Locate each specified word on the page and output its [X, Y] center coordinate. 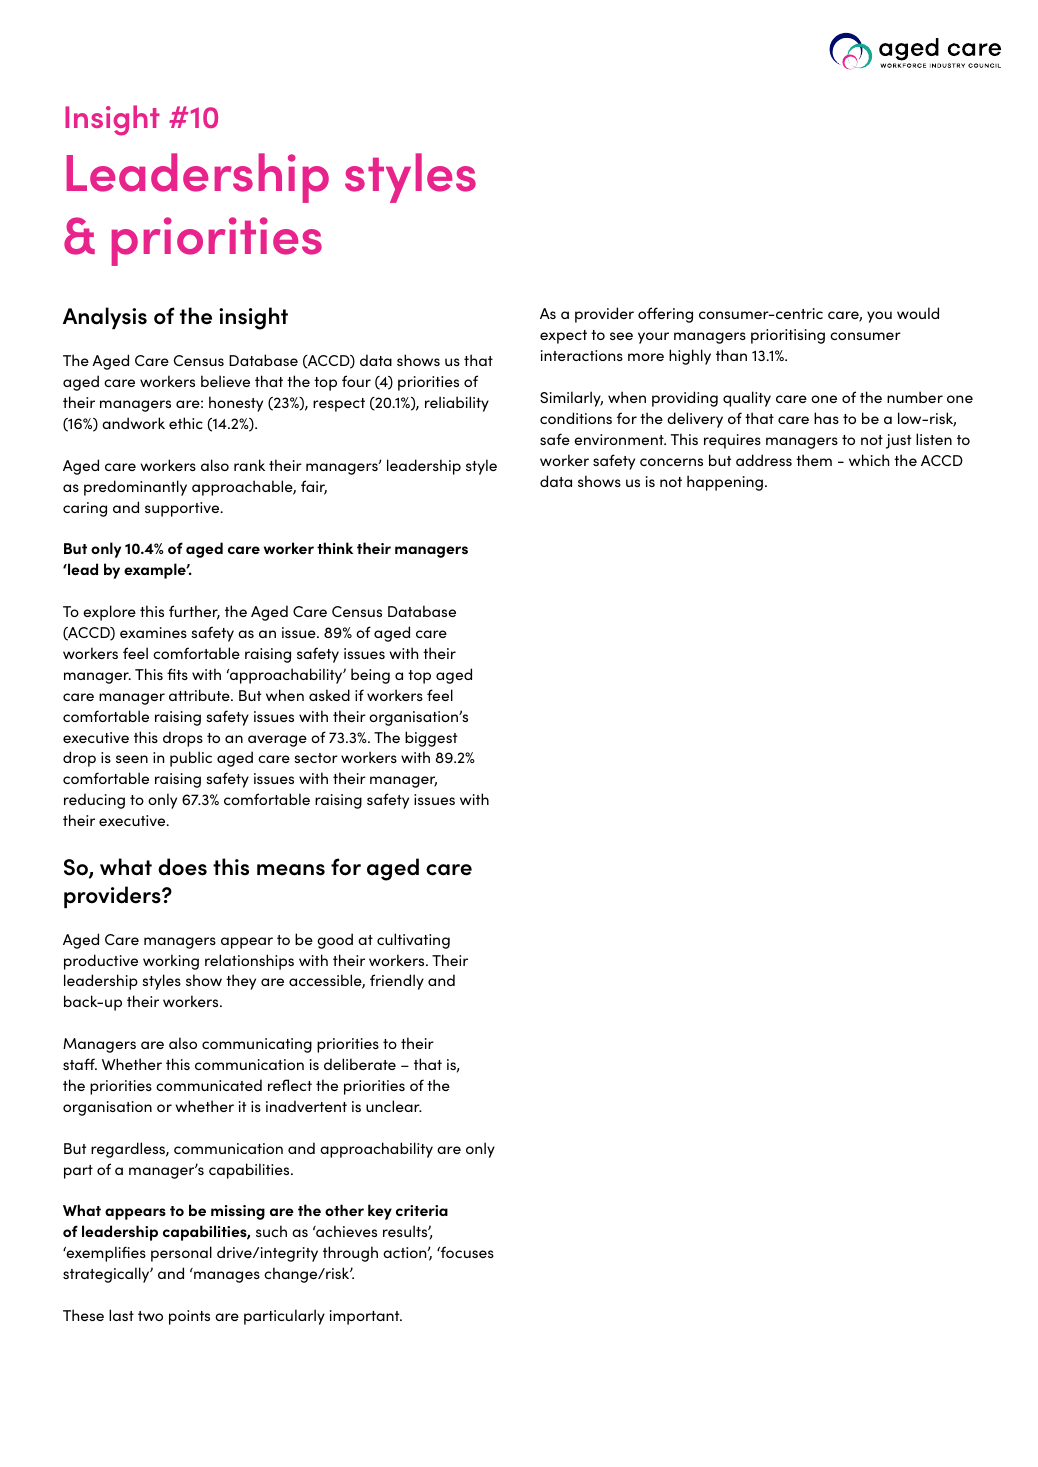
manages [227, 1277]
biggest [431, 739]
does [182, 867]
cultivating [413, 941]
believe [225, 381]
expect [563, 337]
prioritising [788, 336]
